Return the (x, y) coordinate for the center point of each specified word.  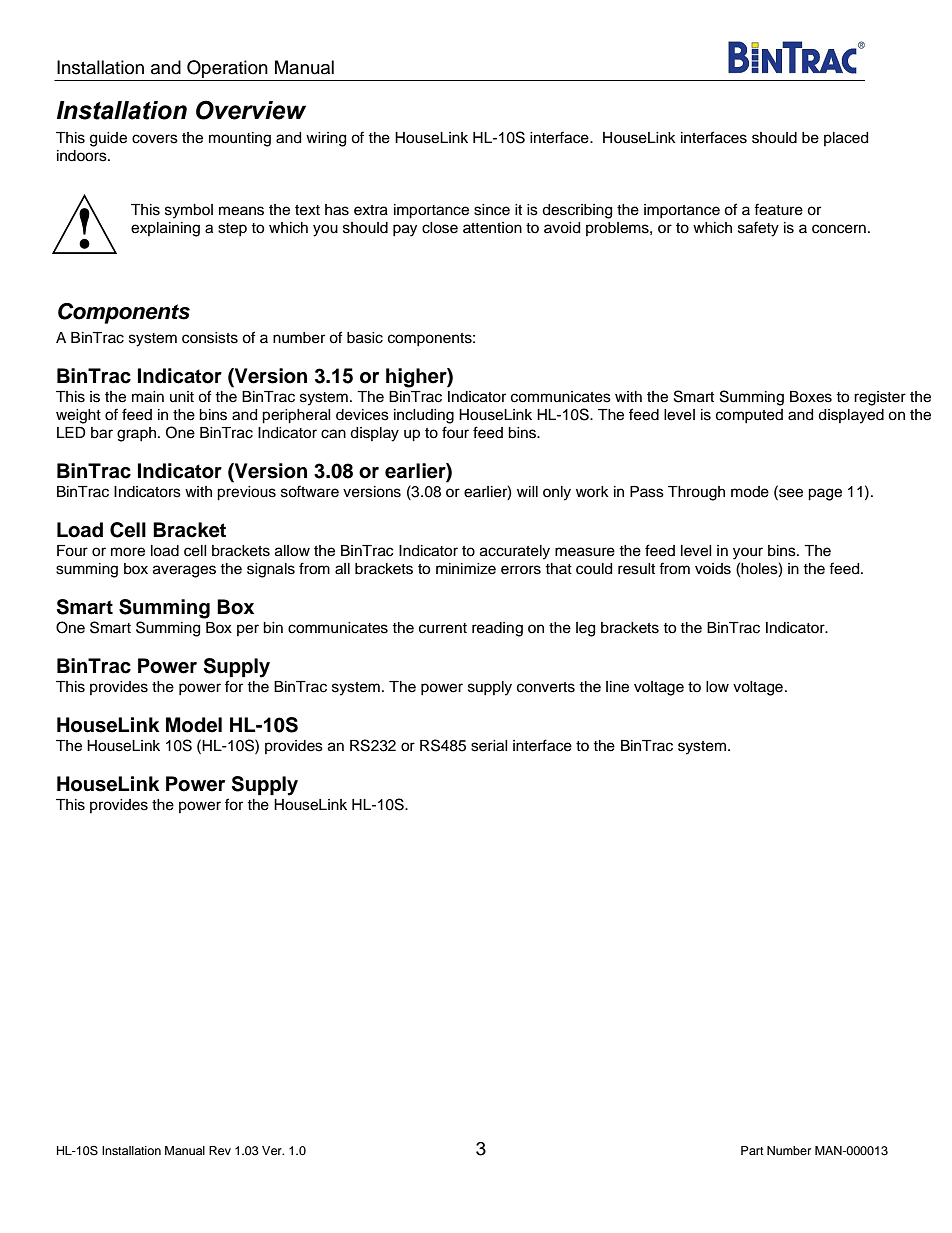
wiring (326, 139)
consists (210, 338)
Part (752, 1150)
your (748, 553)
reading (497, 629)
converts (546, 687)
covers (155, 139)
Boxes (811, 397)
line (617, 687)
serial (489, 746)
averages (184, 571)
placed (846, 139)
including (424, 416)
